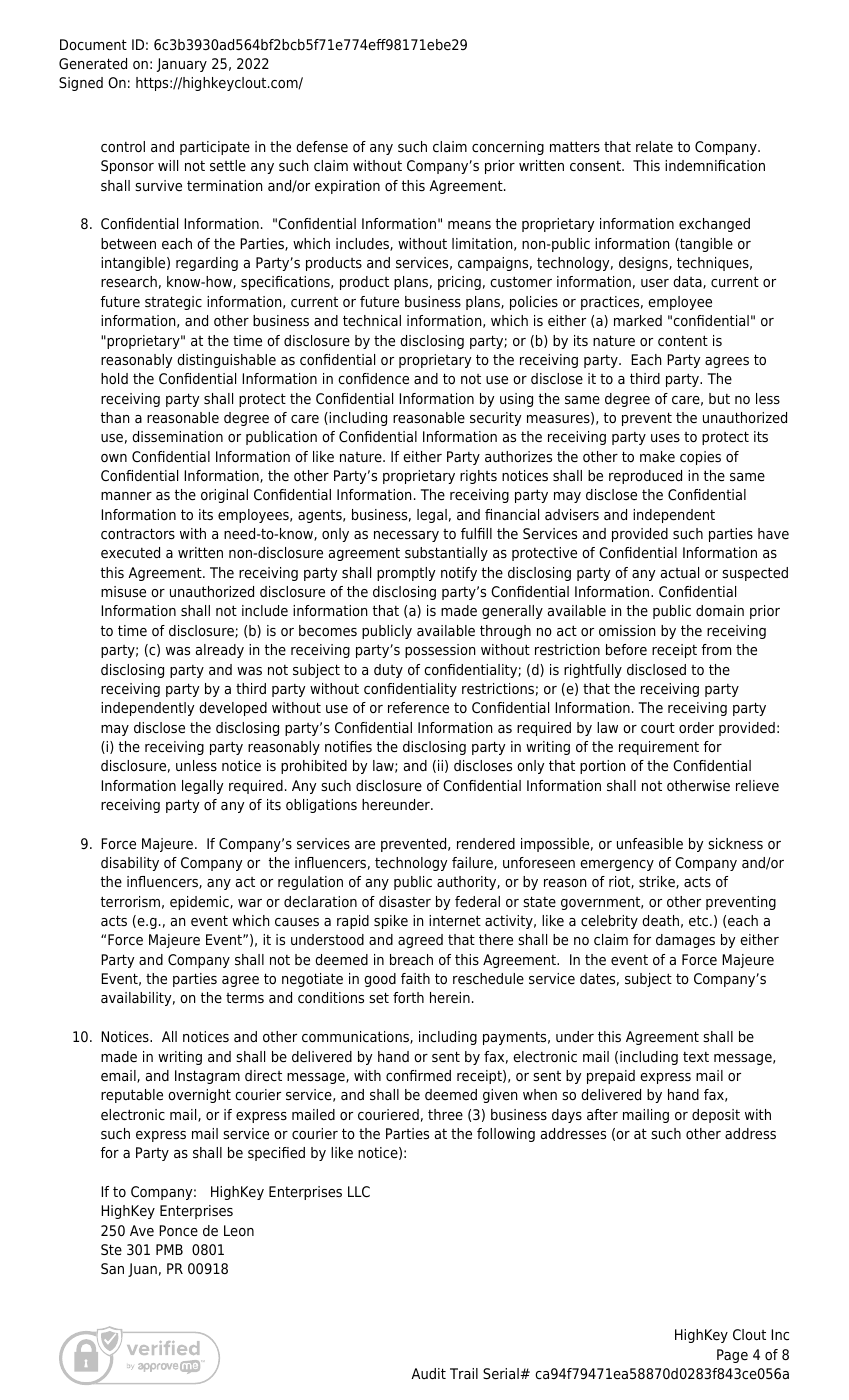 Image resolution: width=849 pixels, height=1400 pixels. I want to click on relate, so click(654, 147).
